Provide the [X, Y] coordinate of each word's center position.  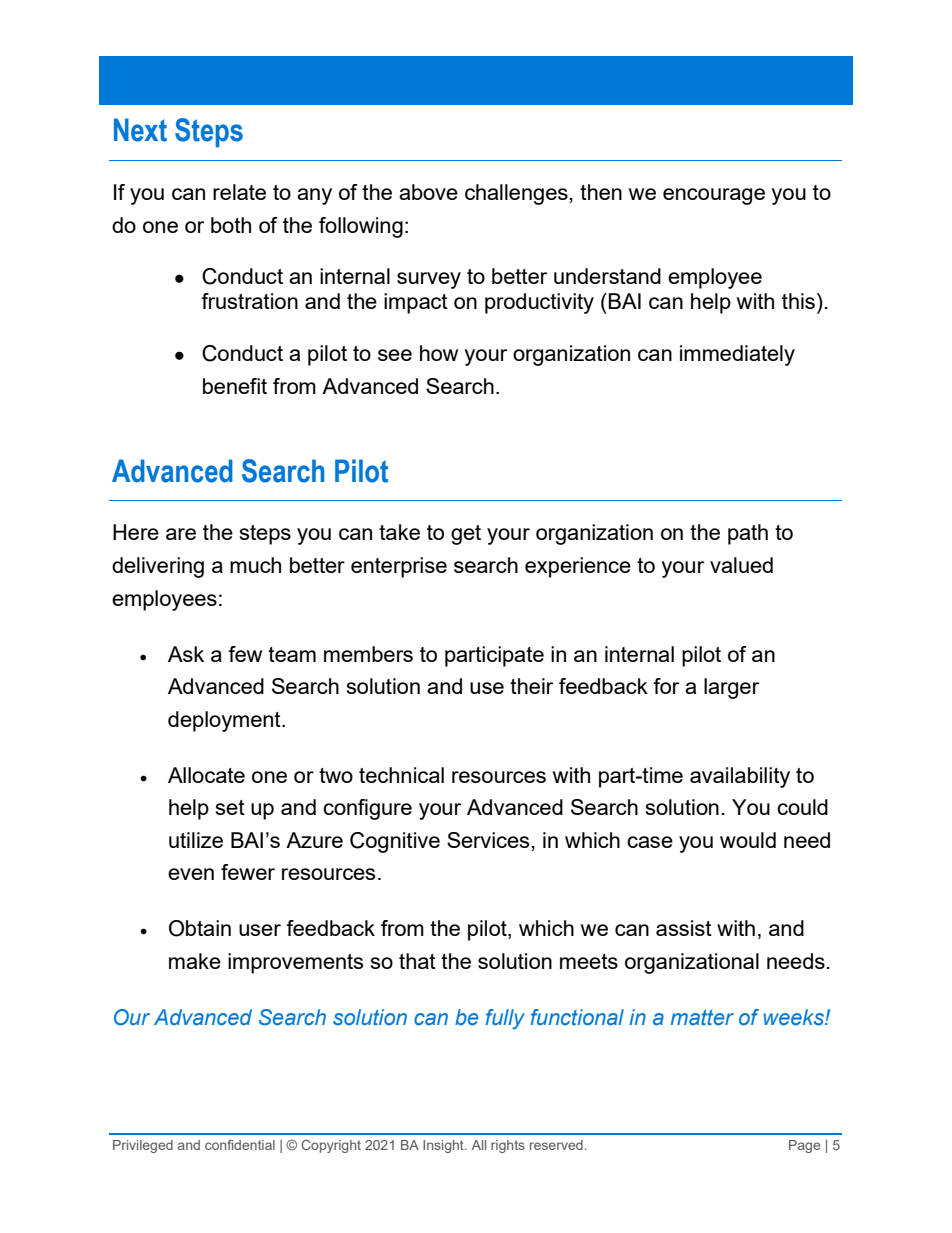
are [181, 534]
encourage [714, 196]
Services [488, 840]
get [466, 535]
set [230, 807]
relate [239, 192]
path [748, 534]
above [428, 192]
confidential [240, 1144]
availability [740, 777]
